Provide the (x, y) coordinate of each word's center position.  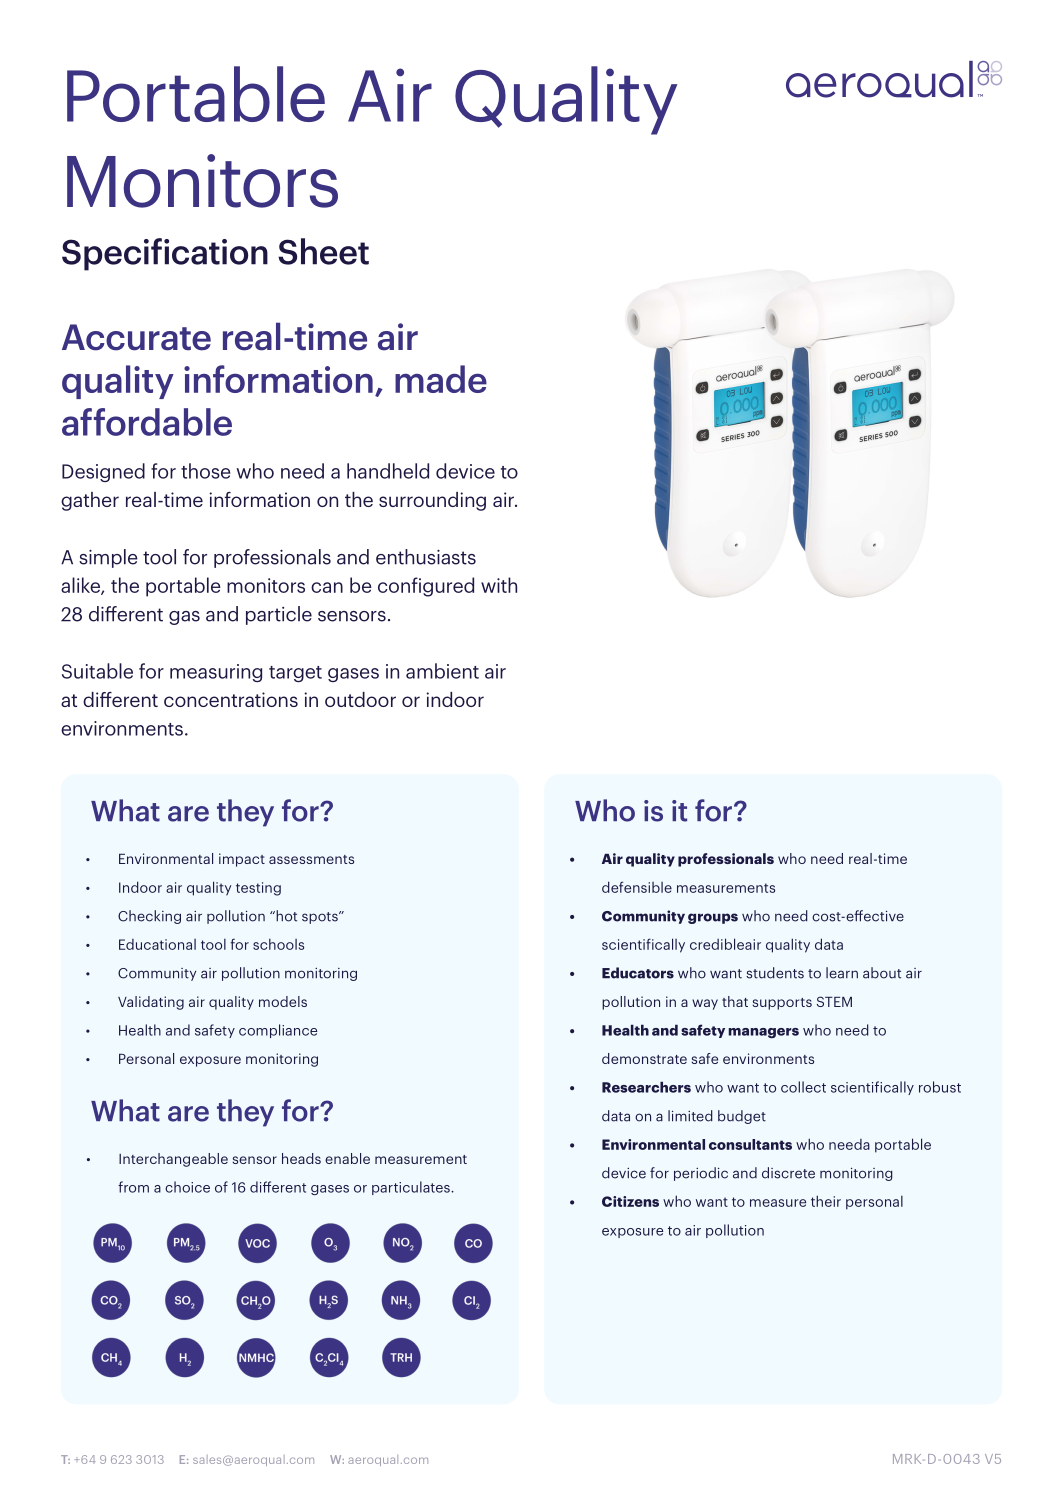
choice (187, 1187)
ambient (442, 671)
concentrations (231, 699)
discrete (788, 1173)
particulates (412, 1188)
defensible (637, 887)
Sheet (323, 251)
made (441, 379)
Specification (165, 254)
